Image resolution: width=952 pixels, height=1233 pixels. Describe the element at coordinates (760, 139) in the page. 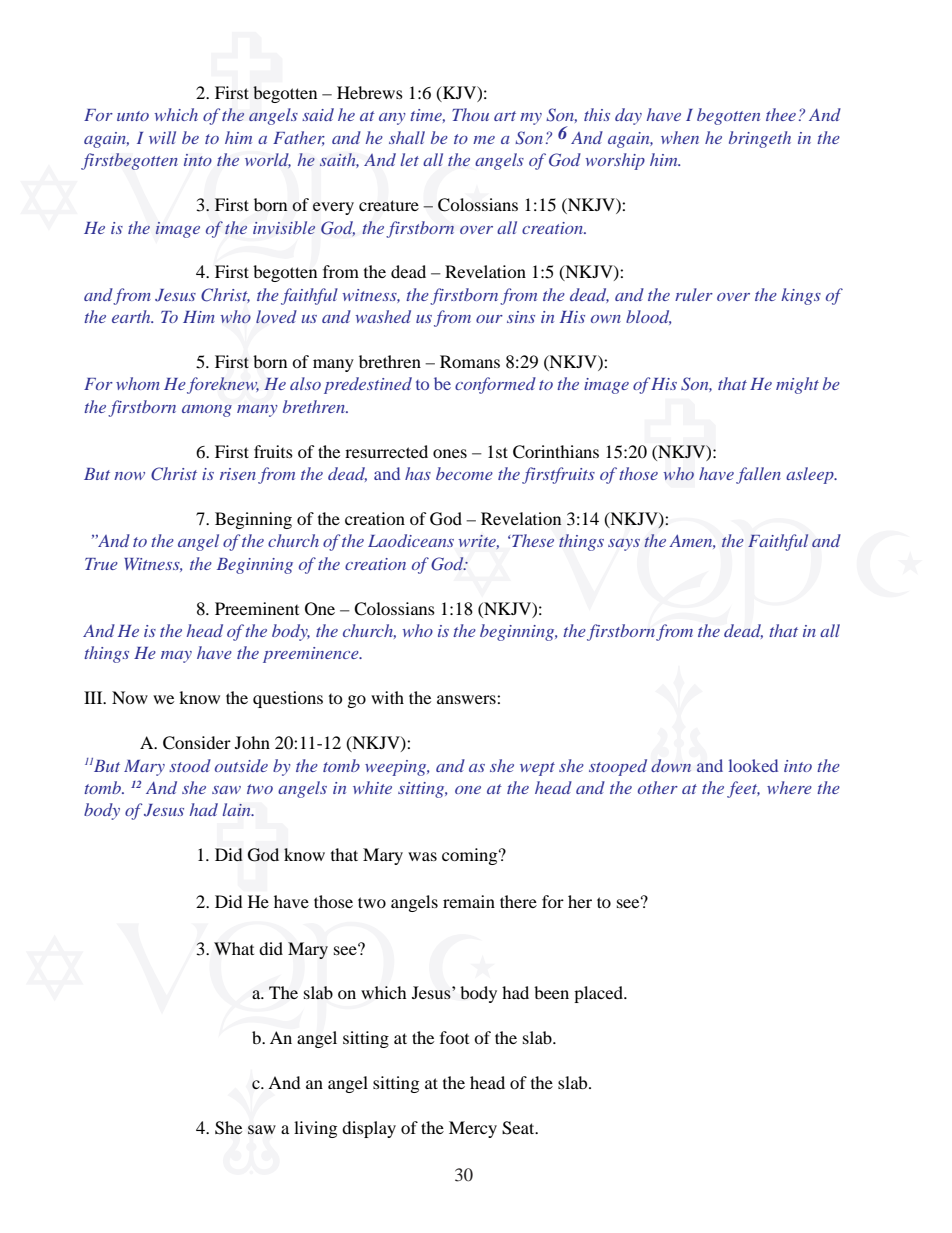

I see `bringeth` at that location.
